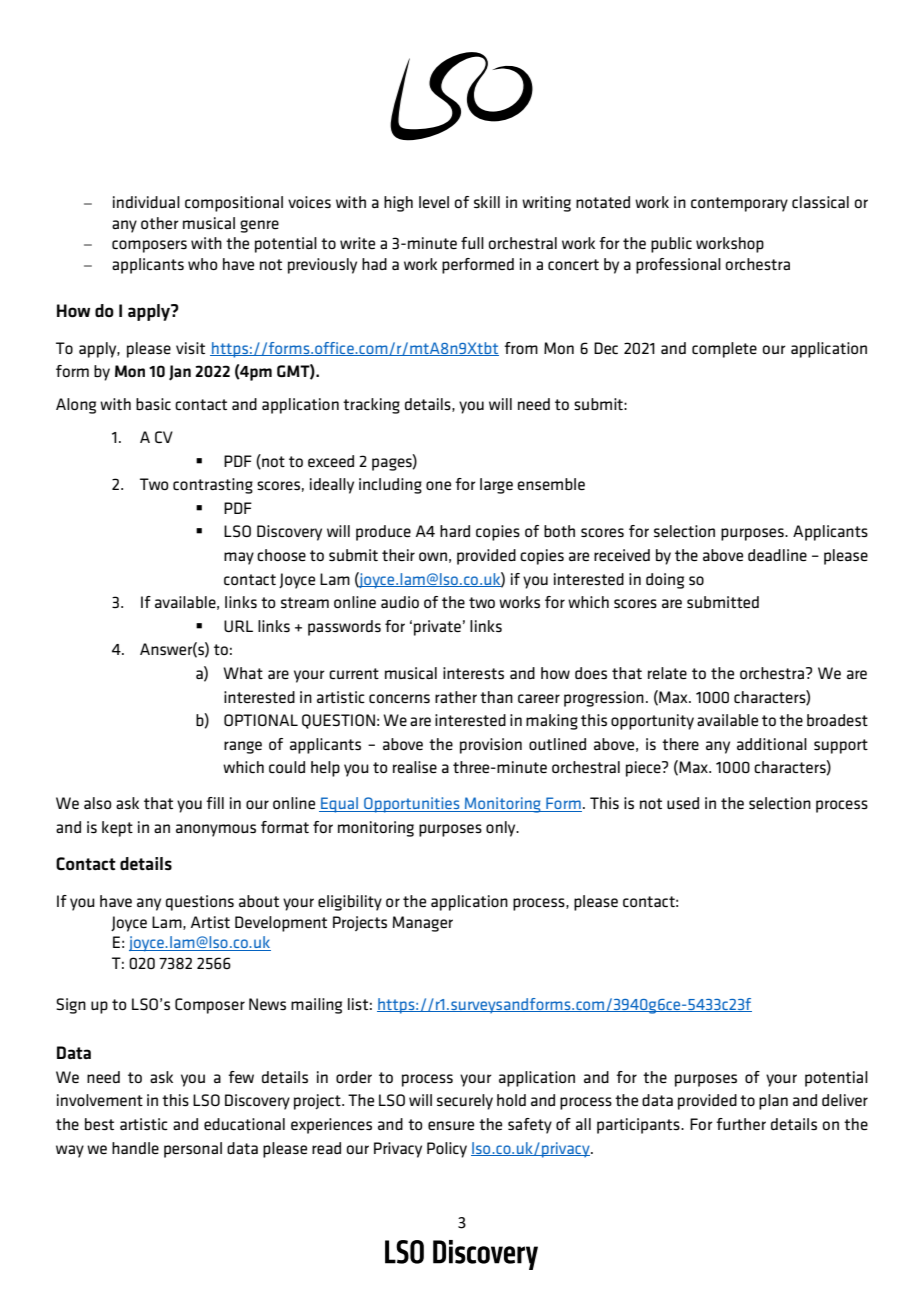  Describe the element at coordinates (135, 1148) in the screenshot. I see `handle` at that location.
